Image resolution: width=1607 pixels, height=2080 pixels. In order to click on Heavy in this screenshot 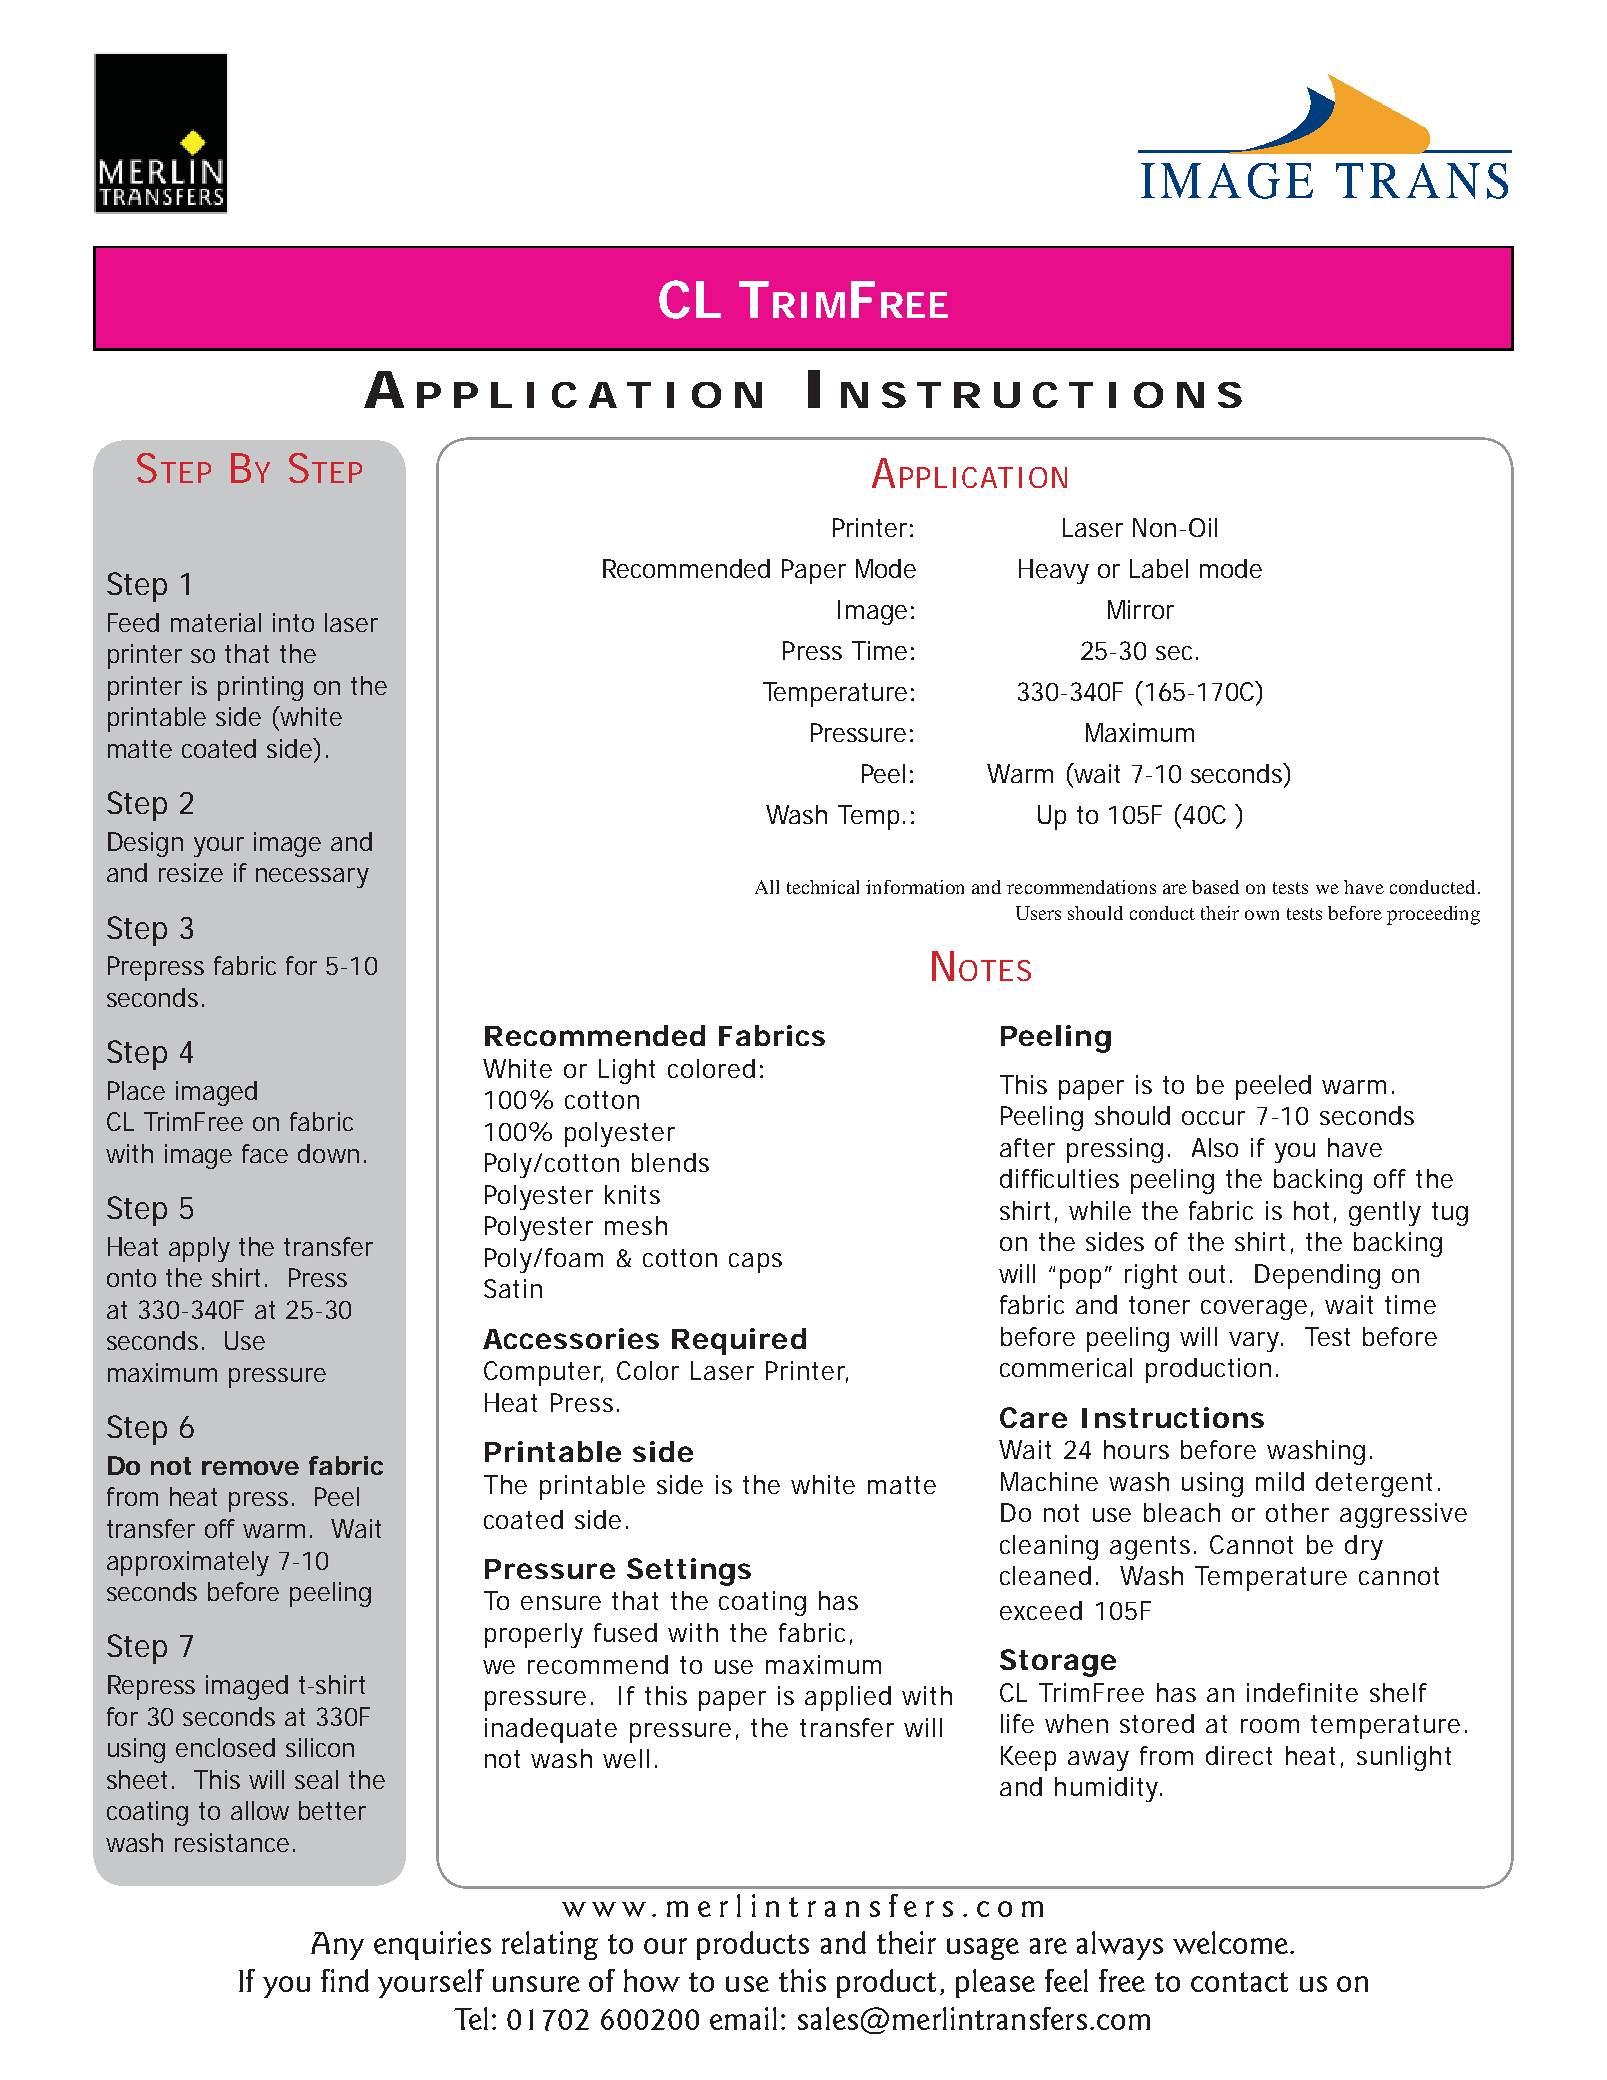, I will do `click(1054, 571)`.
